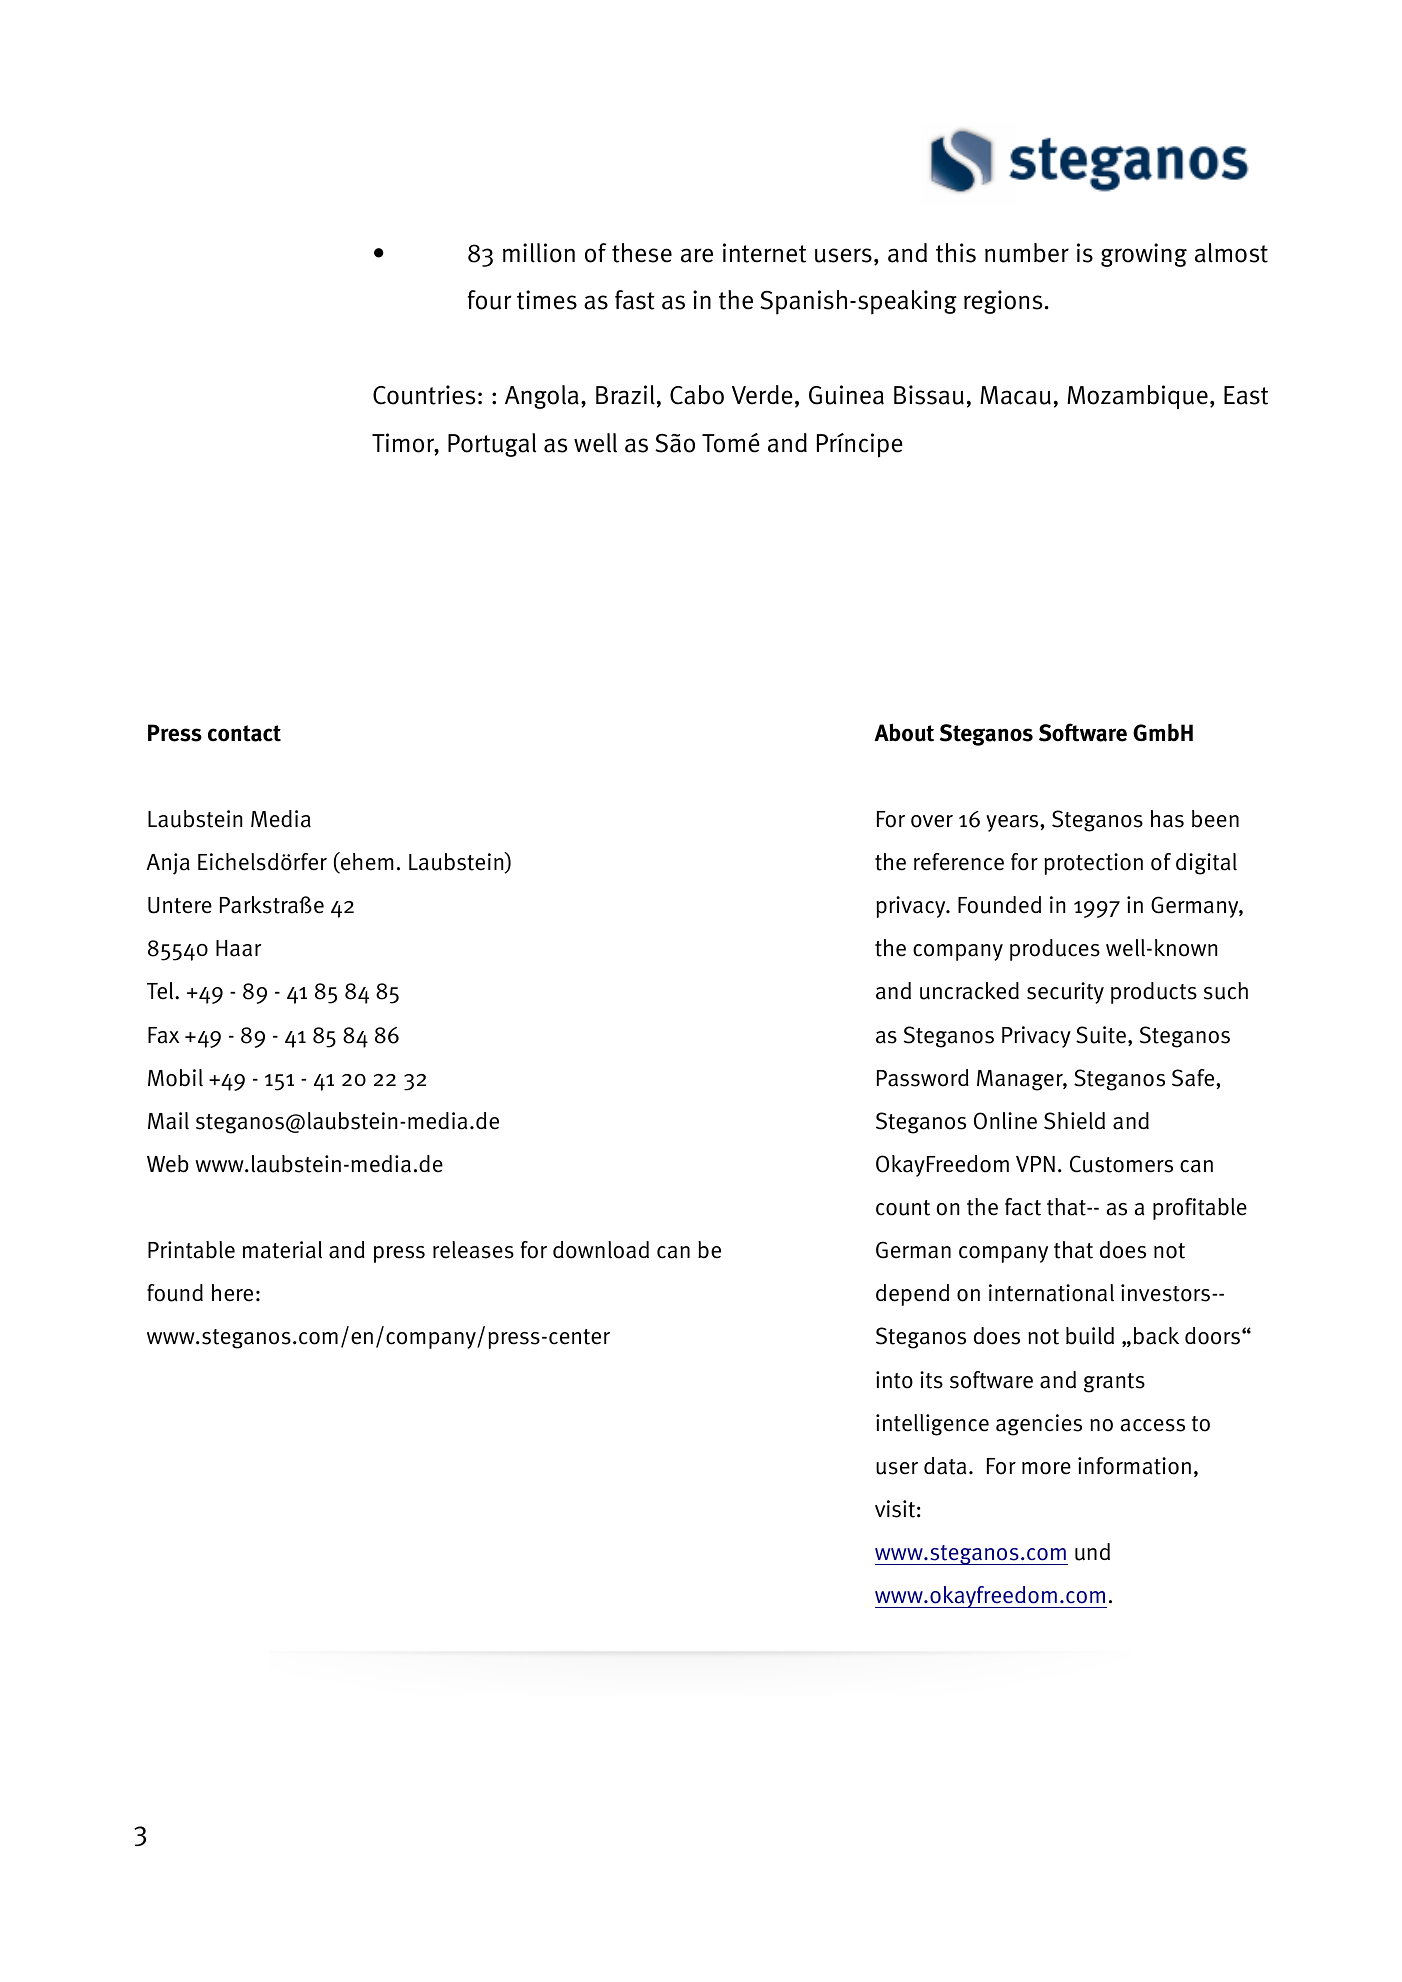 This image has width=1402, height=1982. I want to click on growing, so click(1144, 255).
